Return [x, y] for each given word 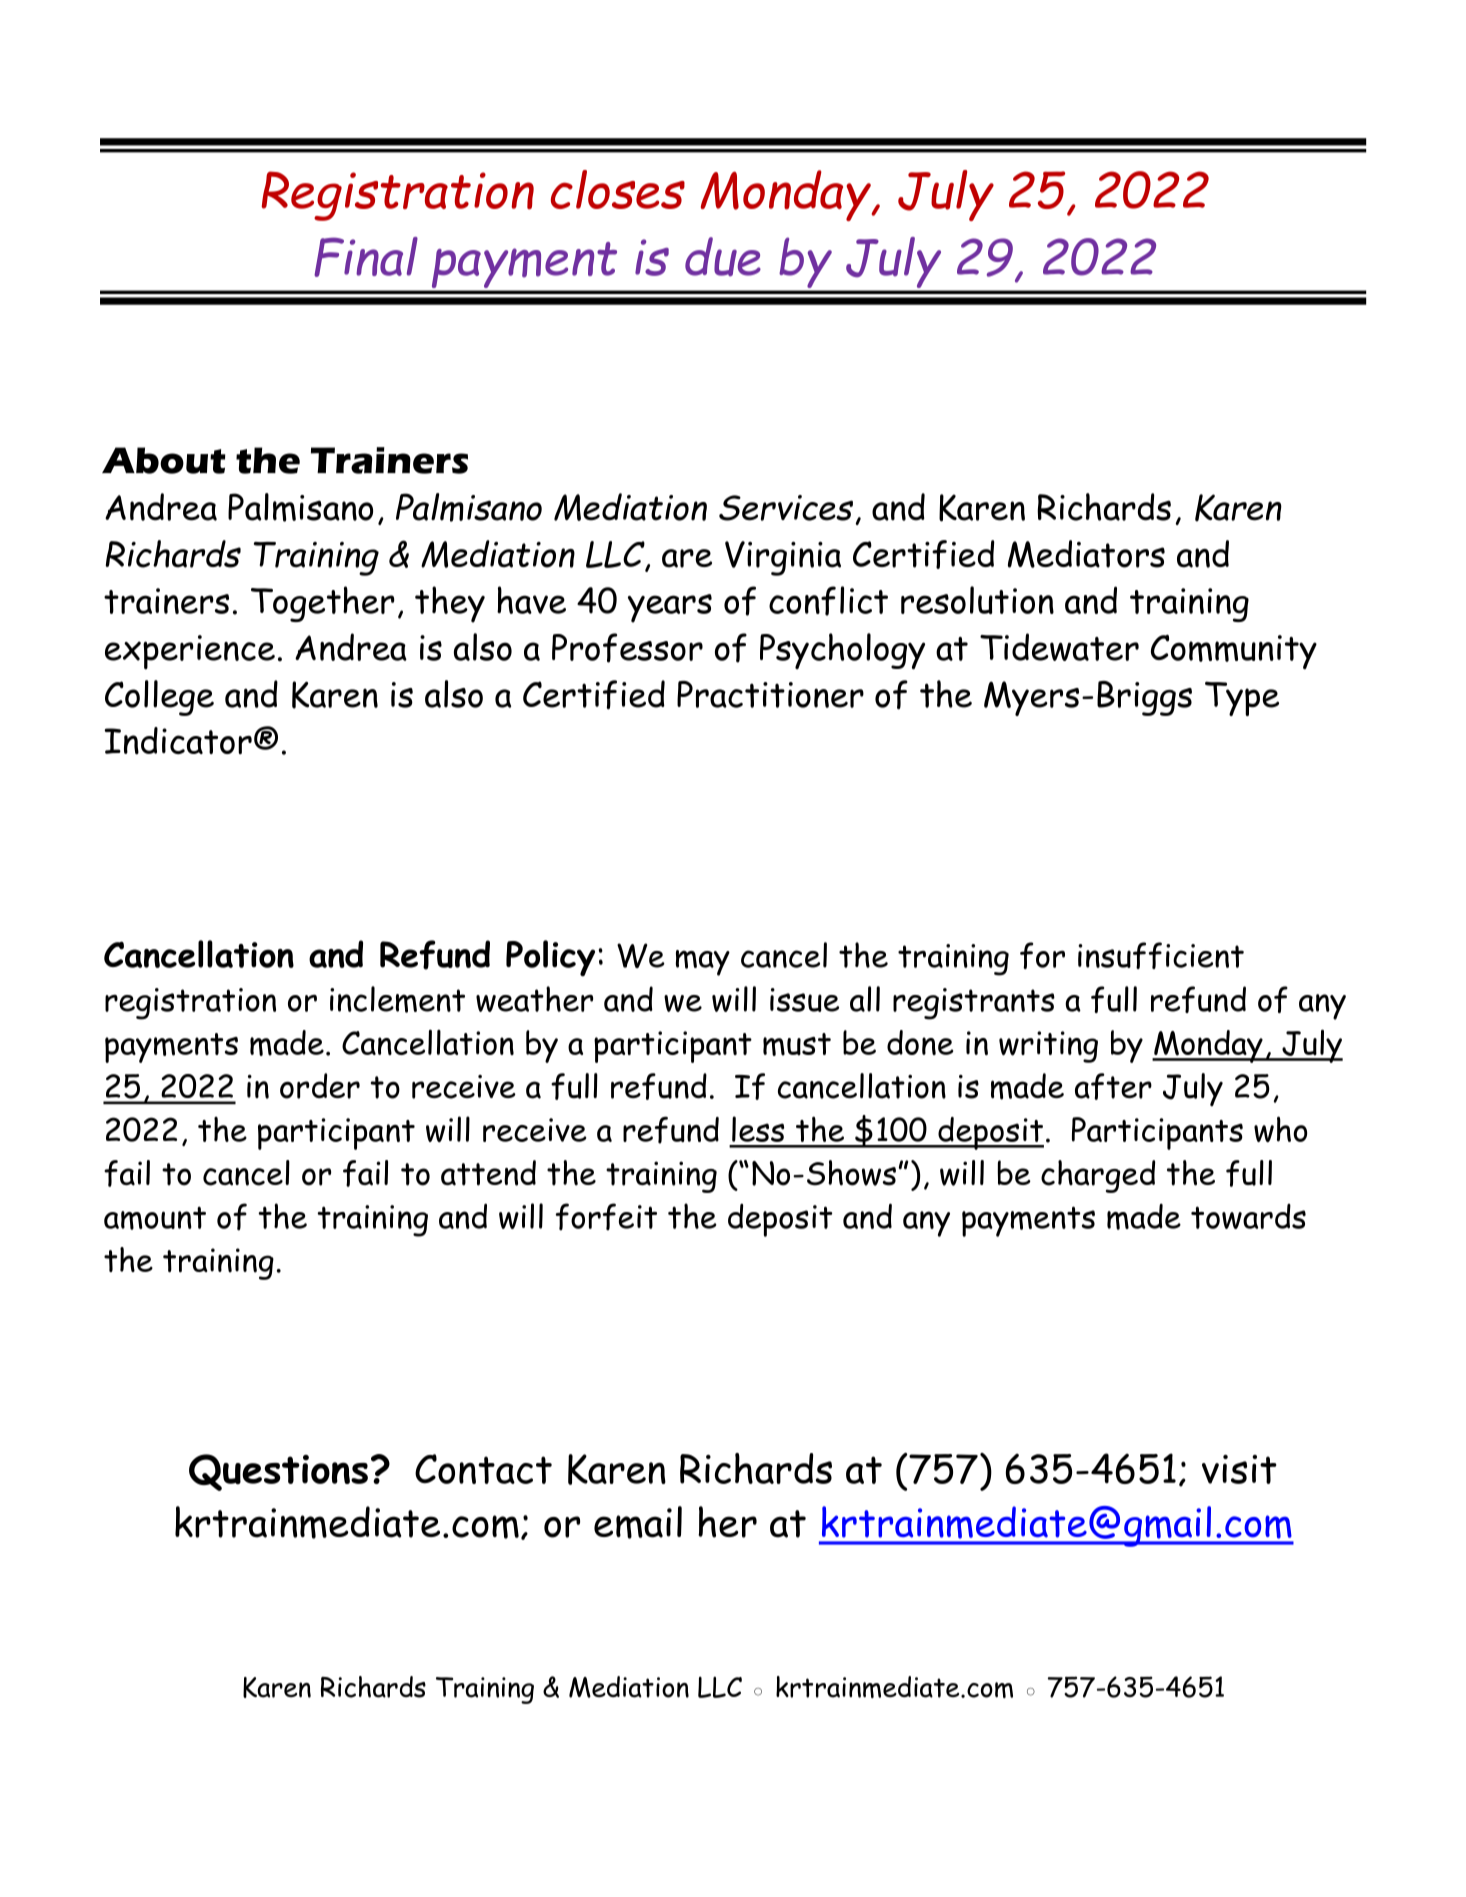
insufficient [1161, 955]
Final [366, 257]
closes [618, 189]
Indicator [178, 741]
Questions [278, 1472]
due [723, 257]
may [703, 963]
